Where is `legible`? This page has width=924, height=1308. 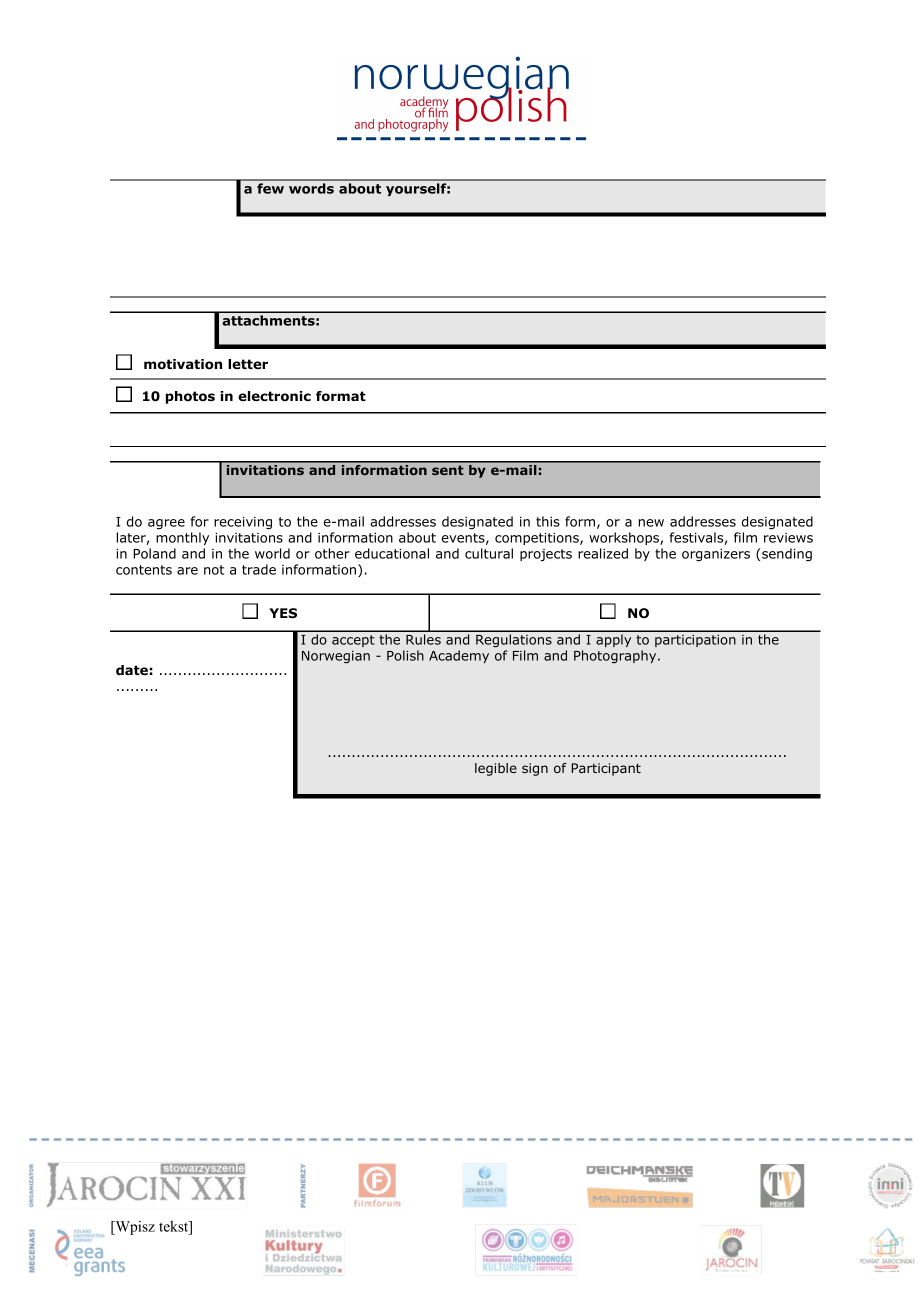
legible is located at coordinates (496, 769).
